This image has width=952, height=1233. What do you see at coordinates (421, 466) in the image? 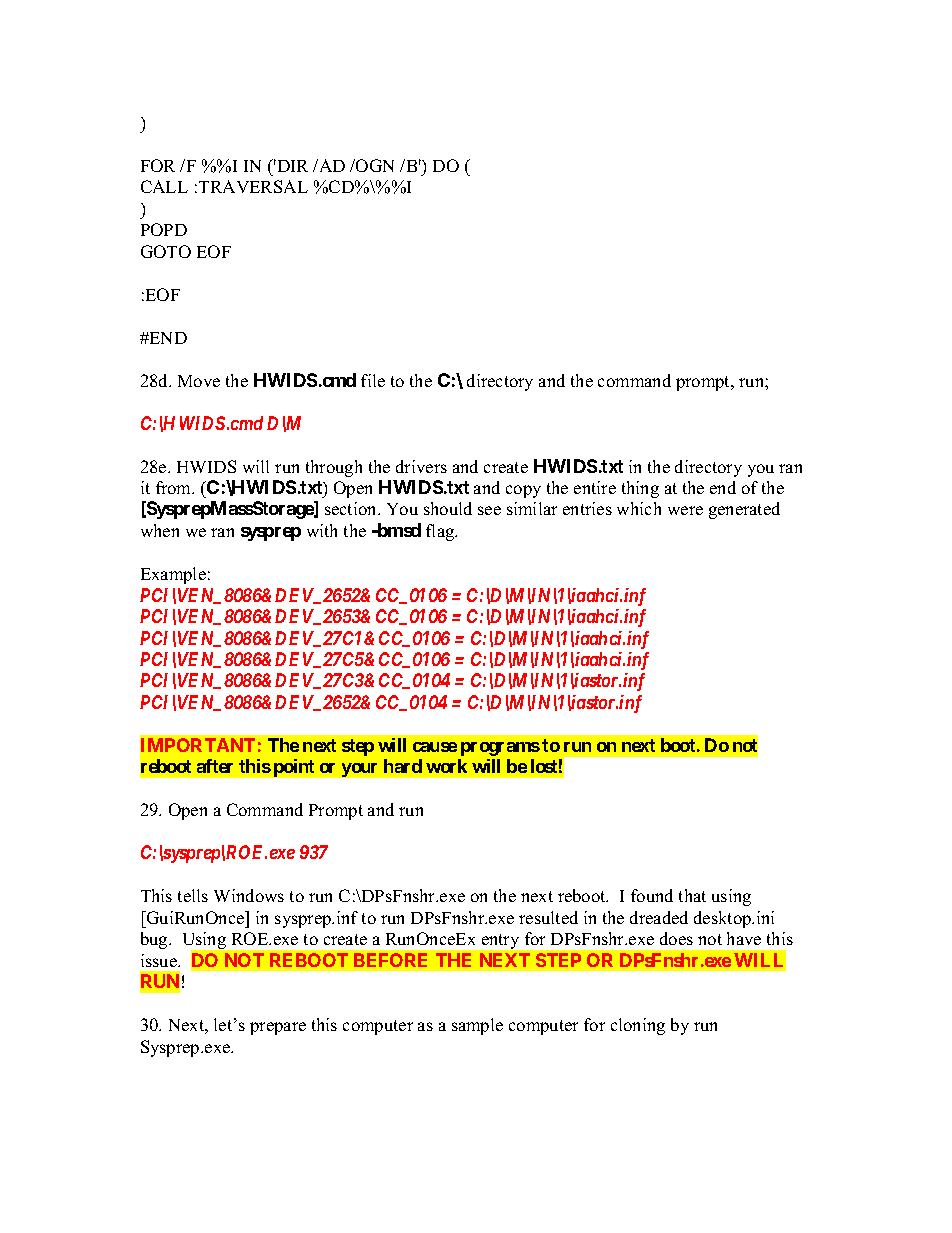
I see `drivers` at bounding box center [421, 466].
